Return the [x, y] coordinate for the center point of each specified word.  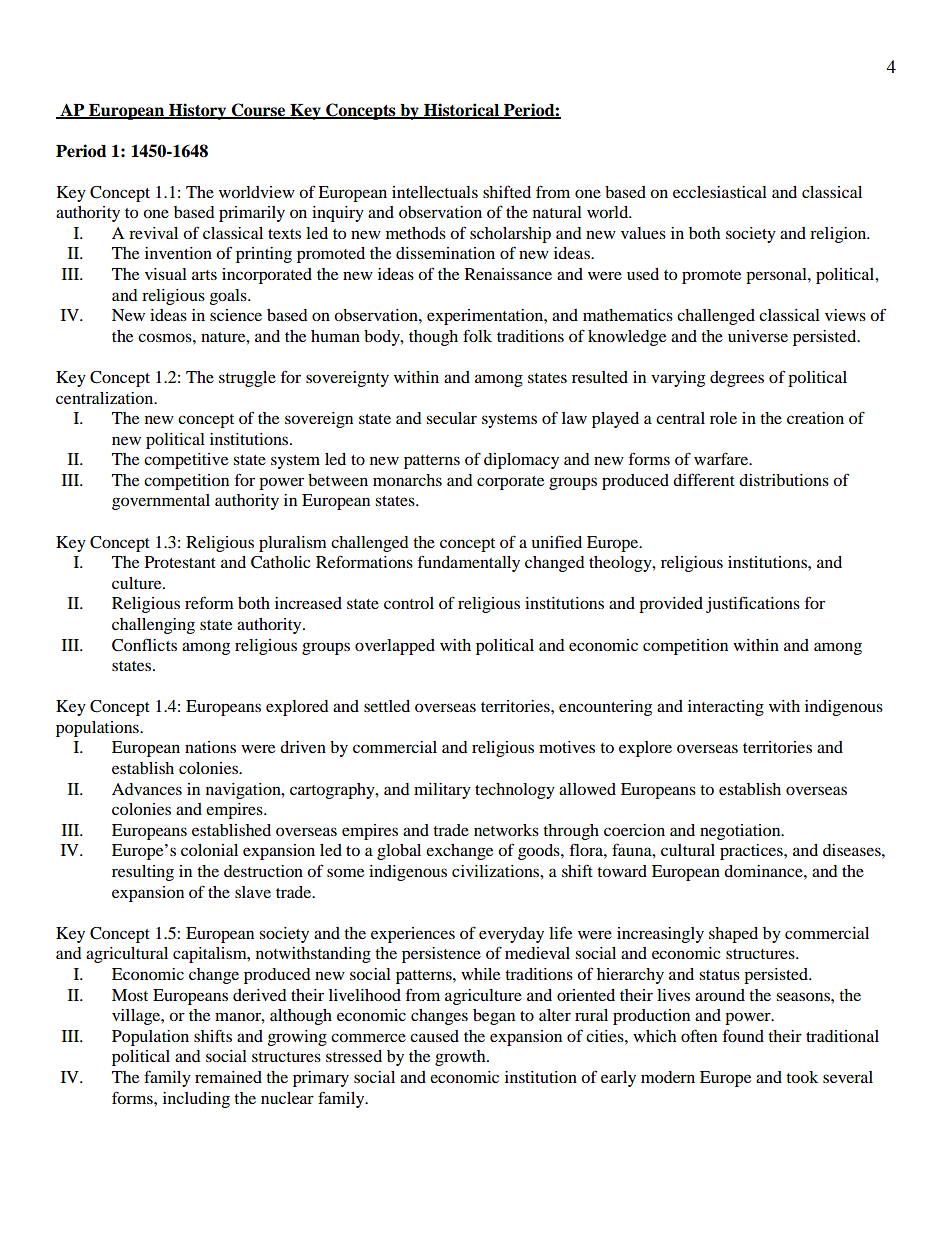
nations [210, 747]
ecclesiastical [720, 192]
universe [758, 336]
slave [253, 892]
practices [752, 852]
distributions [784, 480]
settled [387, 706]
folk [477, 335]
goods [540, 852]
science [236, 315]
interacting [726, 708]
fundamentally [469, 563]
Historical [461, 110]
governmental [161, 502]
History [198, 111]
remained [228, 1077]
